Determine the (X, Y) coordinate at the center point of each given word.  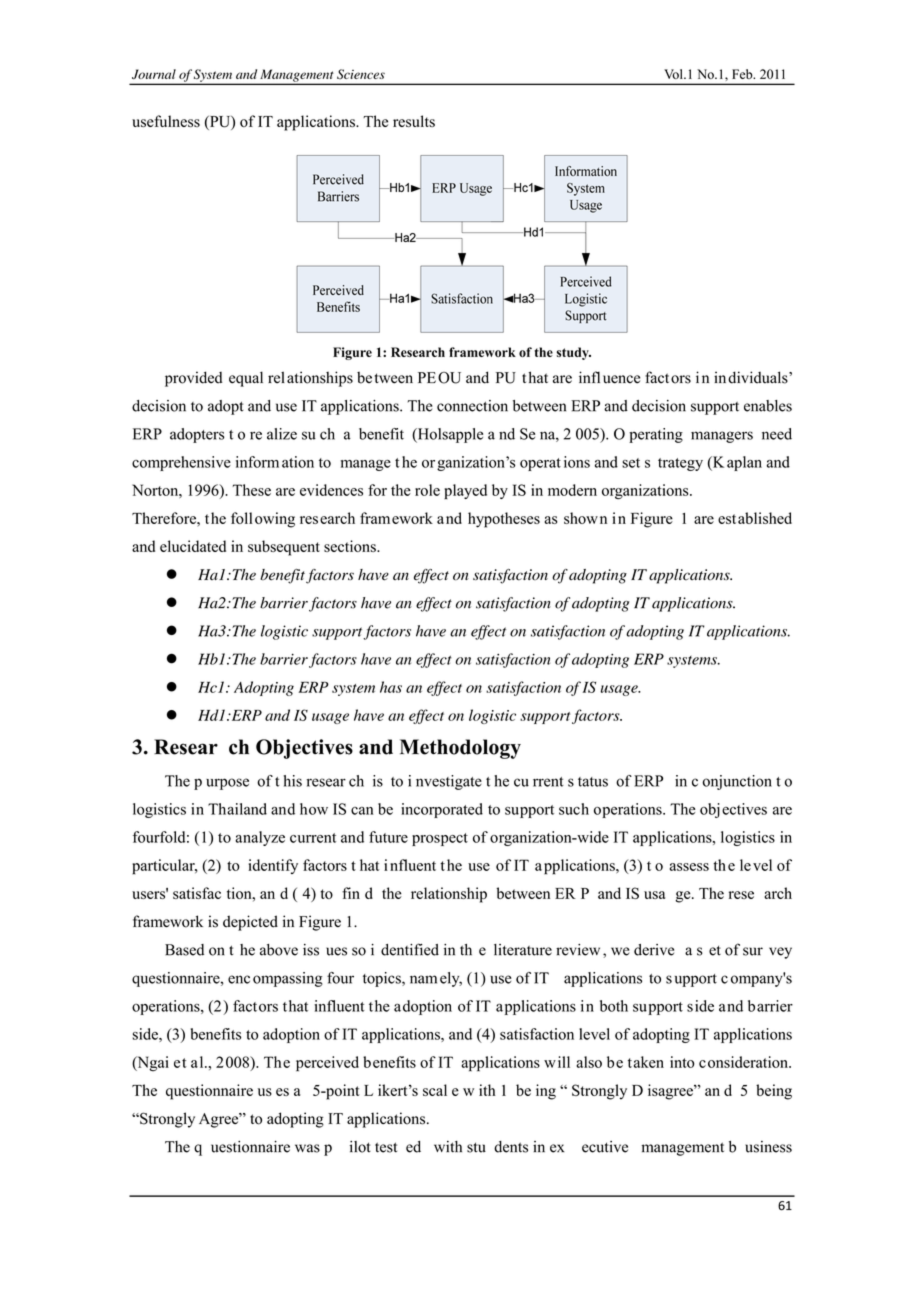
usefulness (166, 121)
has (391, 687)
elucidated (193, 546)
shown (585, 518)
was (307, 1148)
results (414, 121)
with (448, 1146)
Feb (743, 74)
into (682, 1062)
